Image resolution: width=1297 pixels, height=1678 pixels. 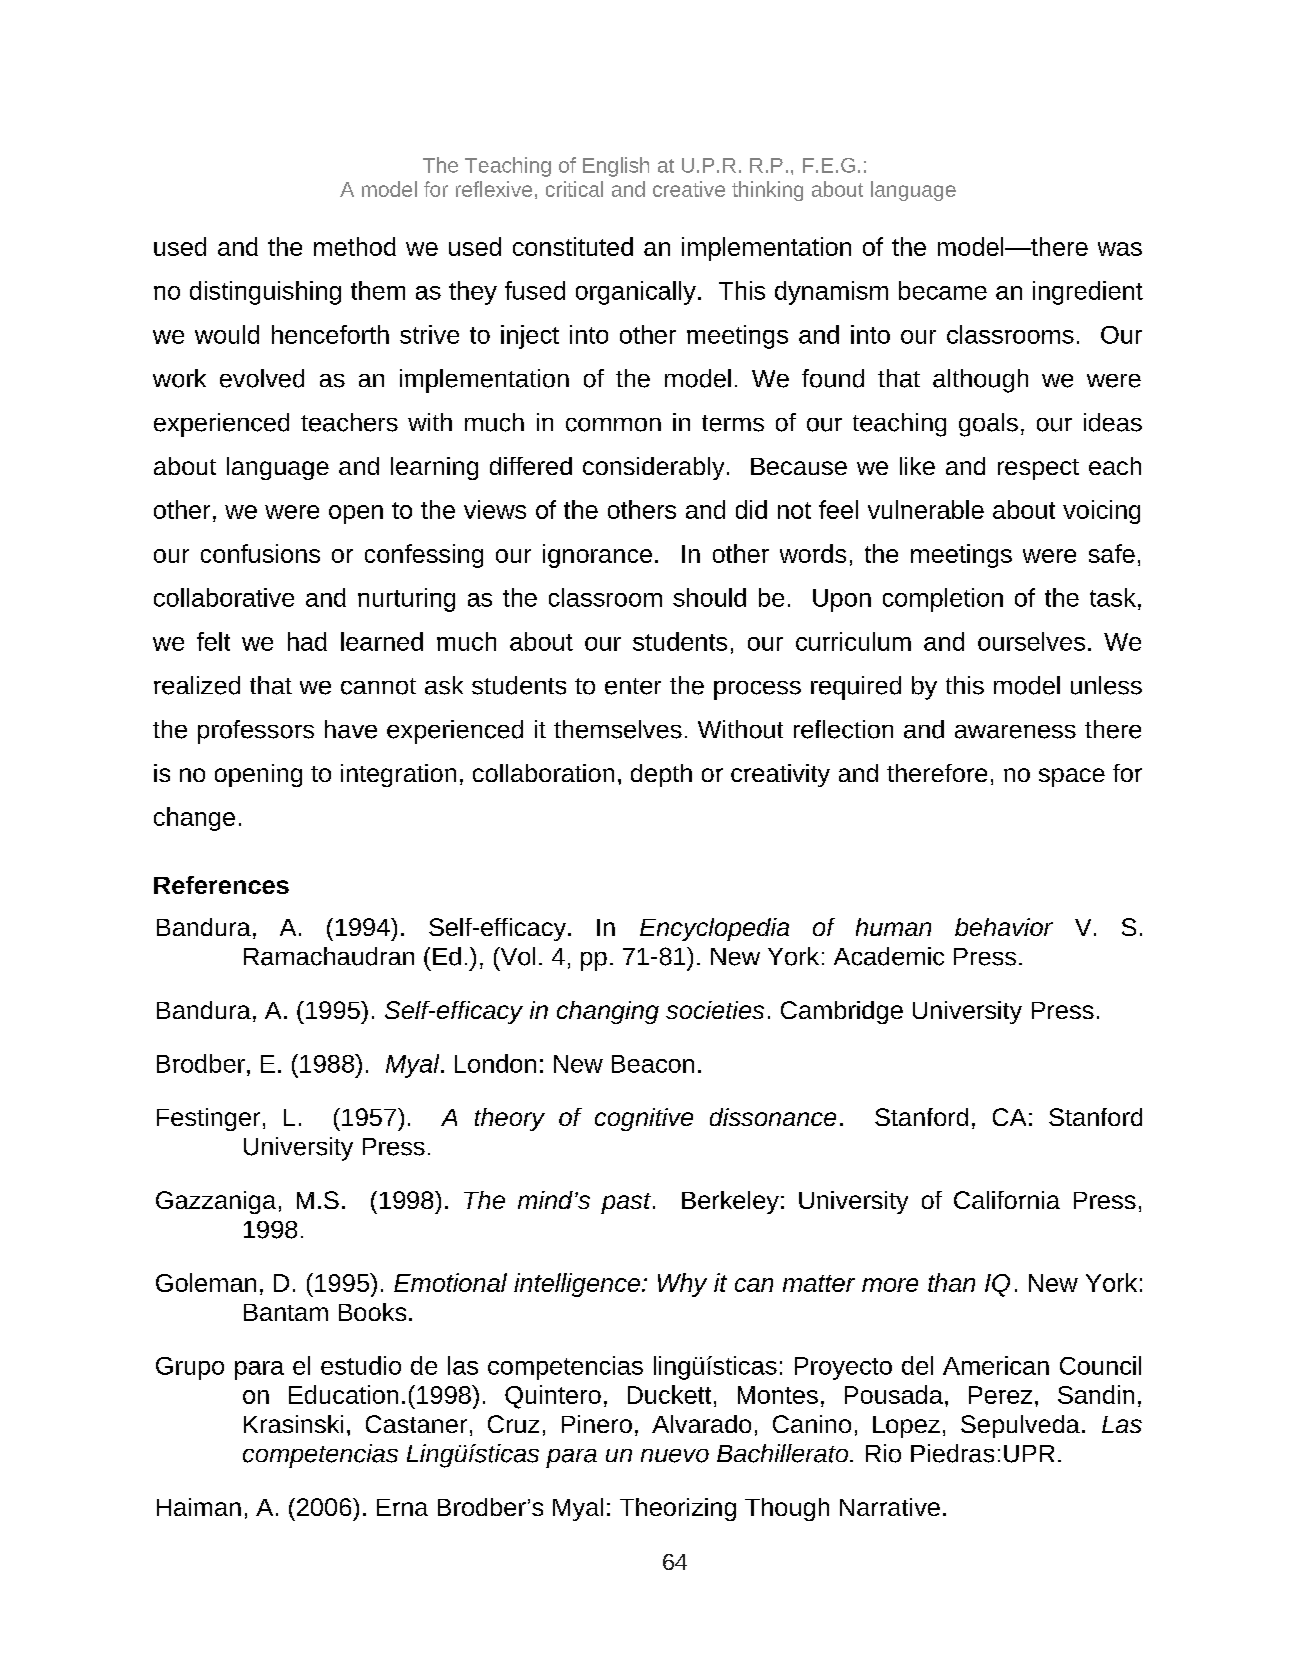 I want to click on Krasinski, so click(x=293, y=1424).
